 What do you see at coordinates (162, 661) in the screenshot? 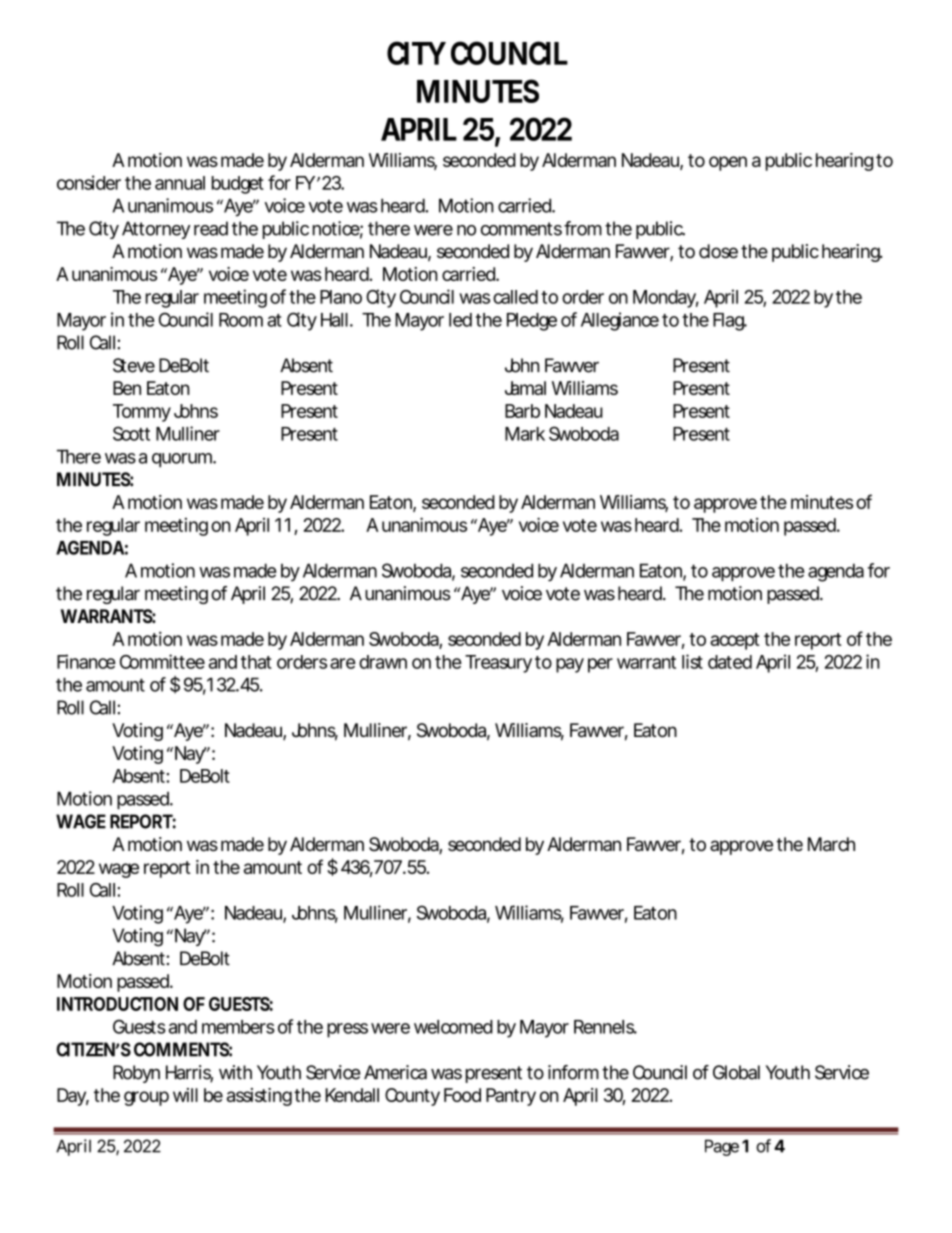
I see `Committee` at bounding box center [162, 661].
